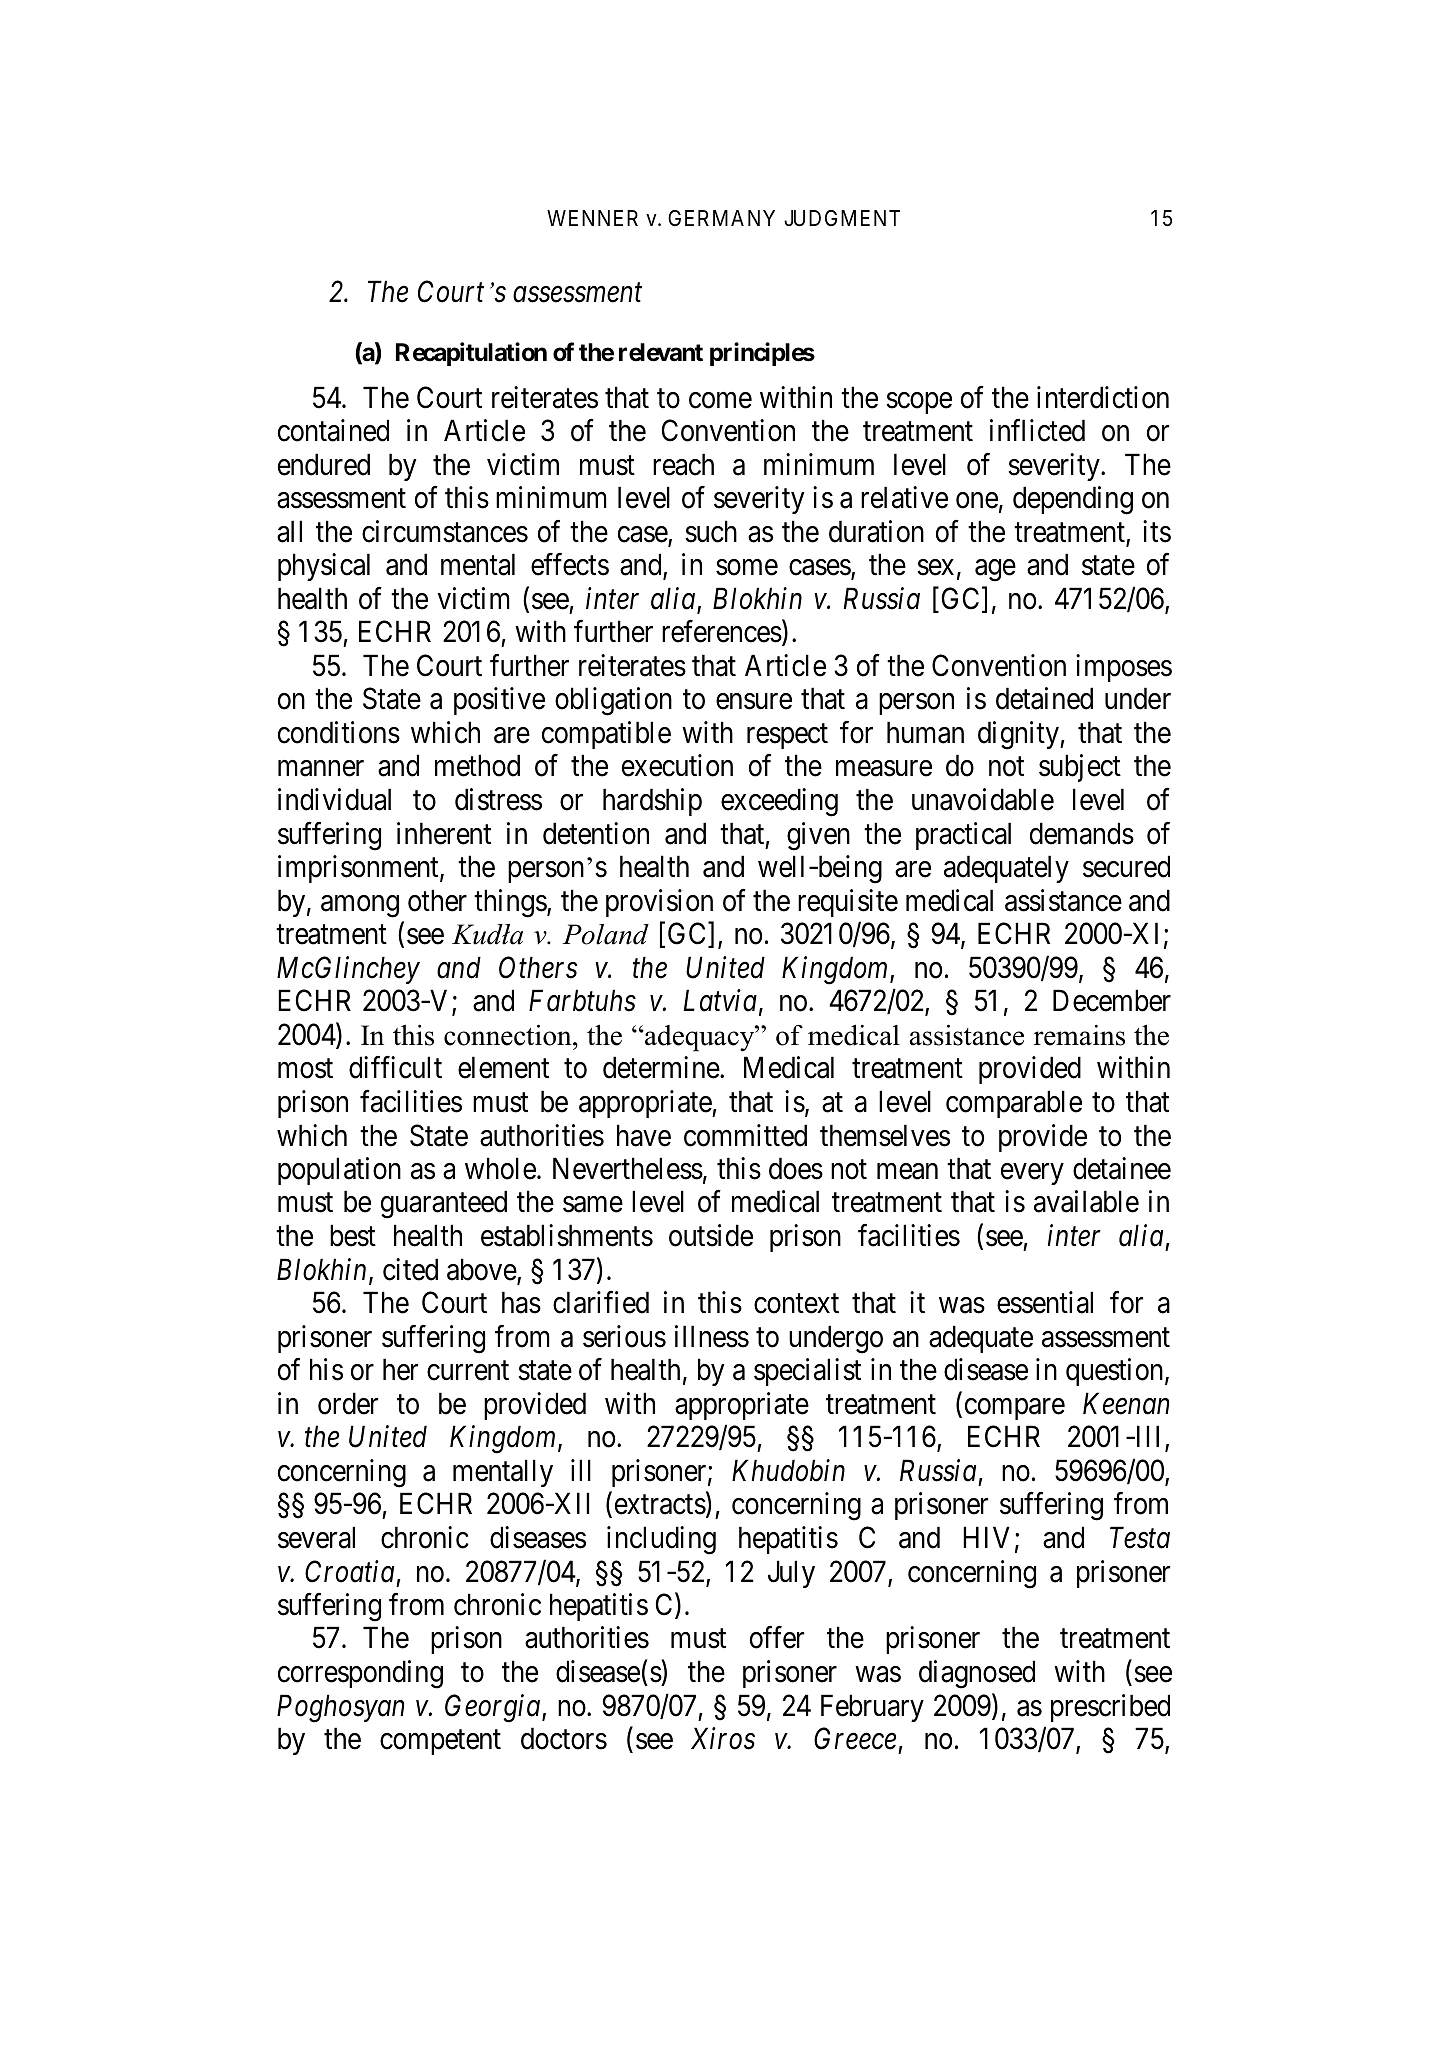 The image size is (1447, 2046). Describe the element at coordinates (445, 531) in the page. I see `circumstances` at that location.
